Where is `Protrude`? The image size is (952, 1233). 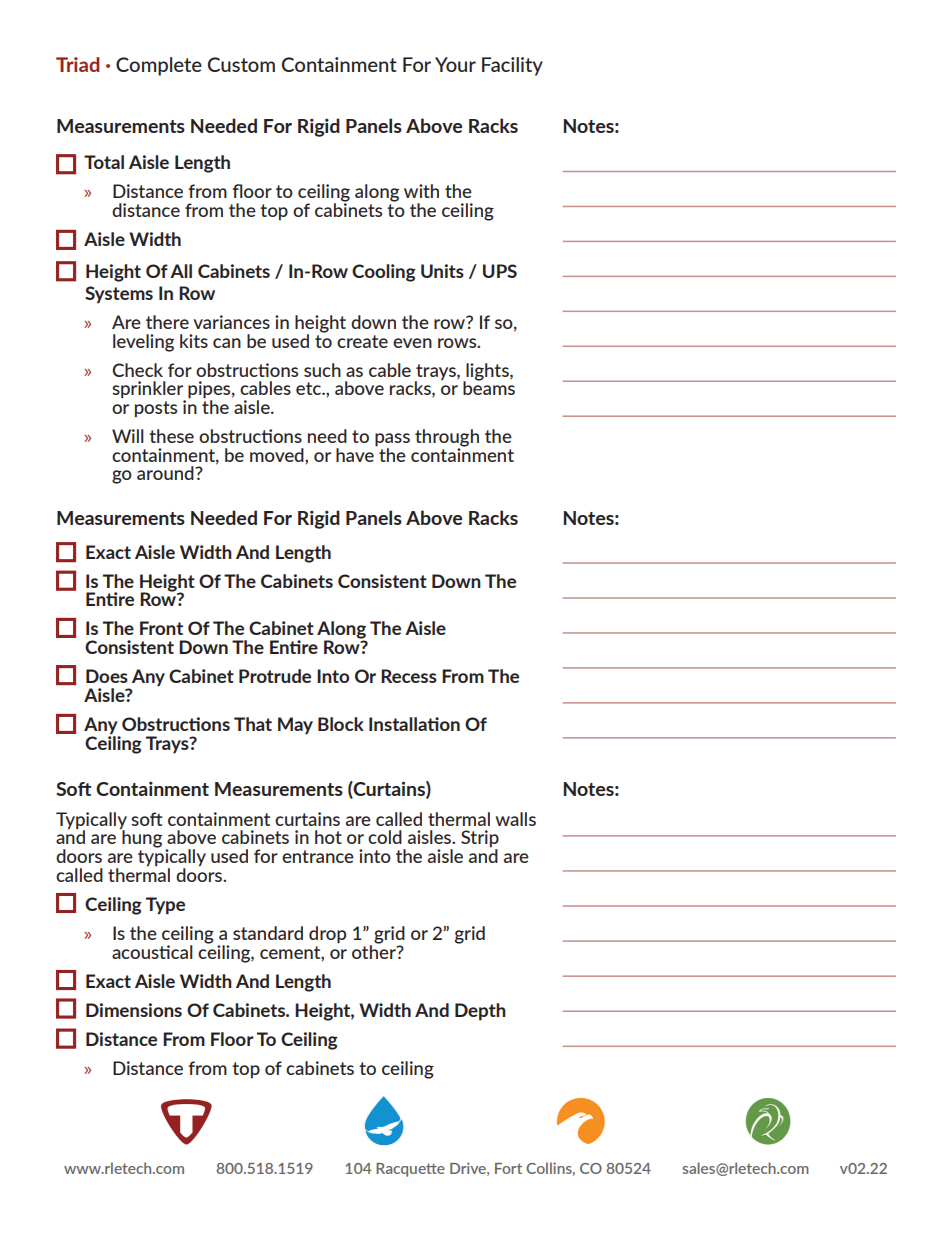
Protrude is located at coordinates (275, 676).
